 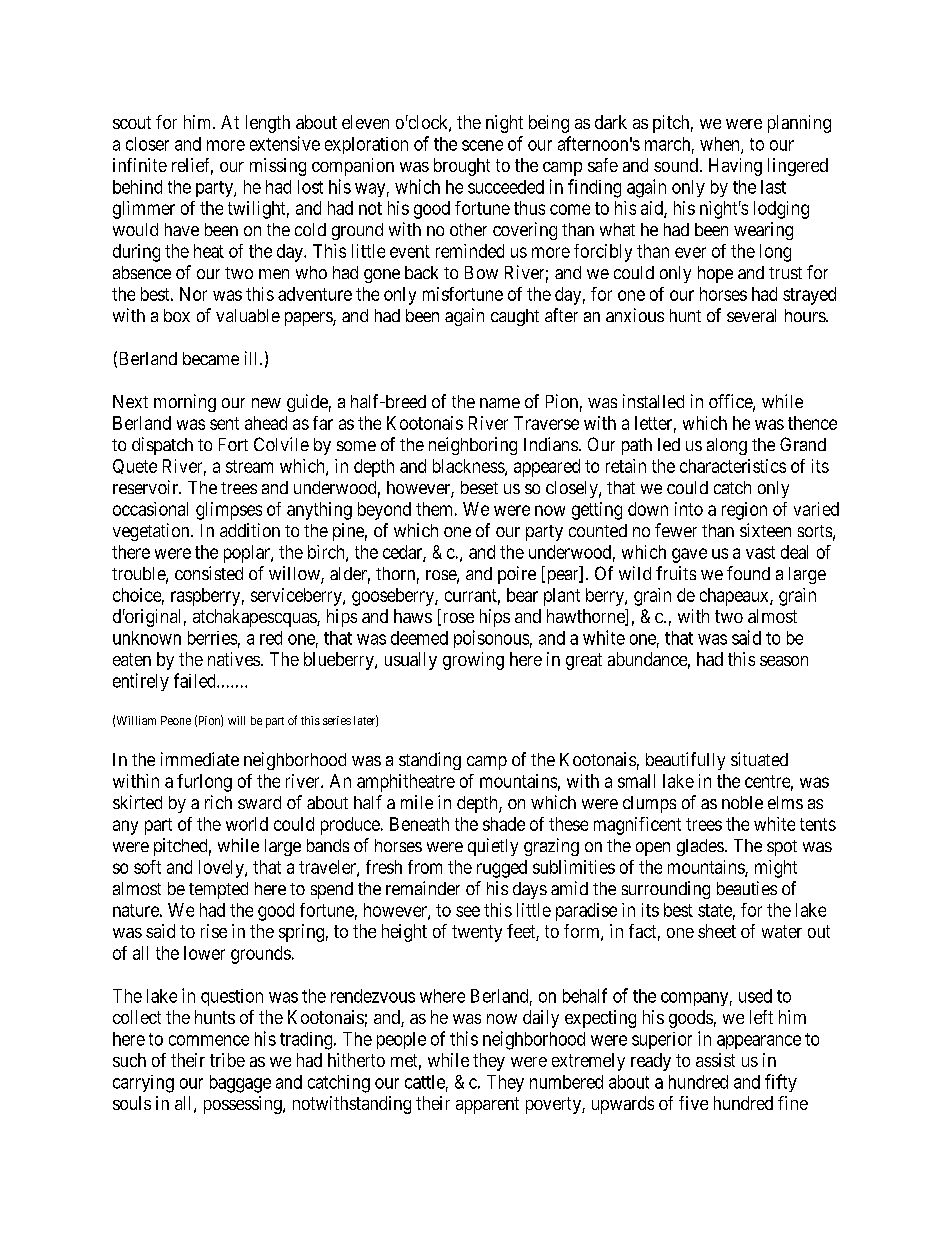 I want to click on situated, so click(x=759, y=759).
